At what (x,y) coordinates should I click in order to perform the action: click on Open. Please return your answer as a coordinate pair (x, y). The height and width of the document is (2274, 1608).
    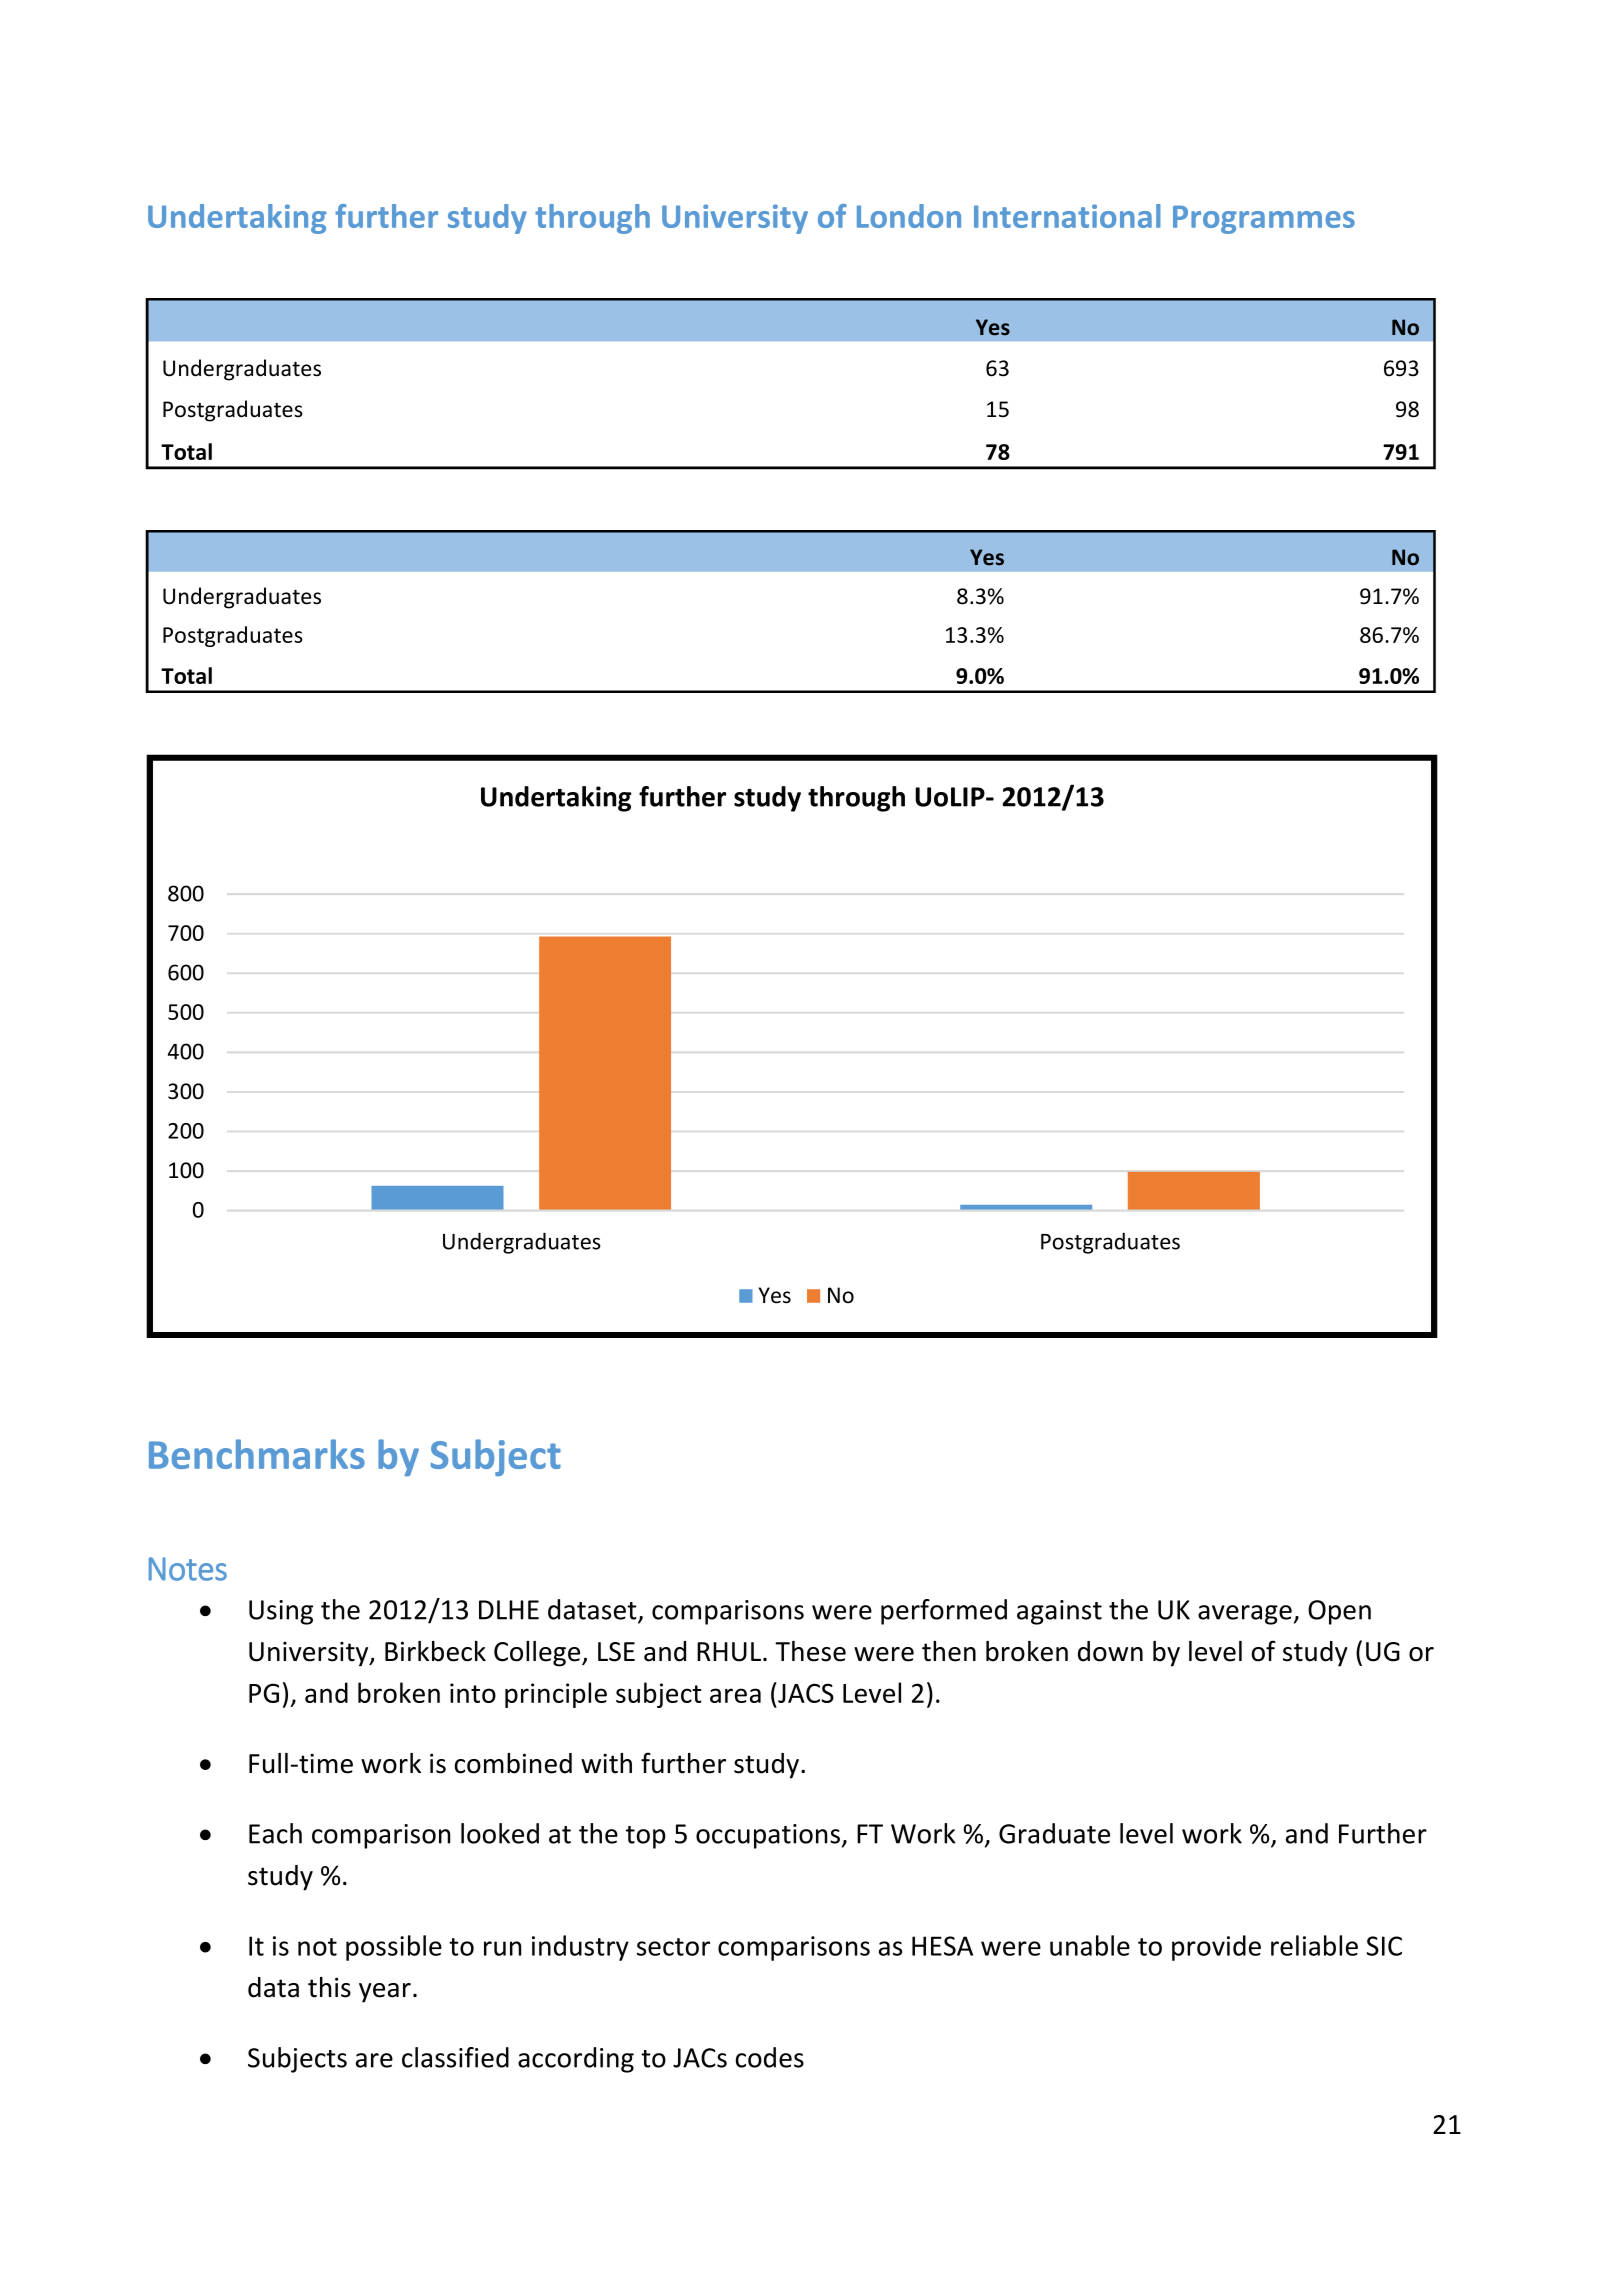
    Looking at the image, I should click on (1339, 1612).
